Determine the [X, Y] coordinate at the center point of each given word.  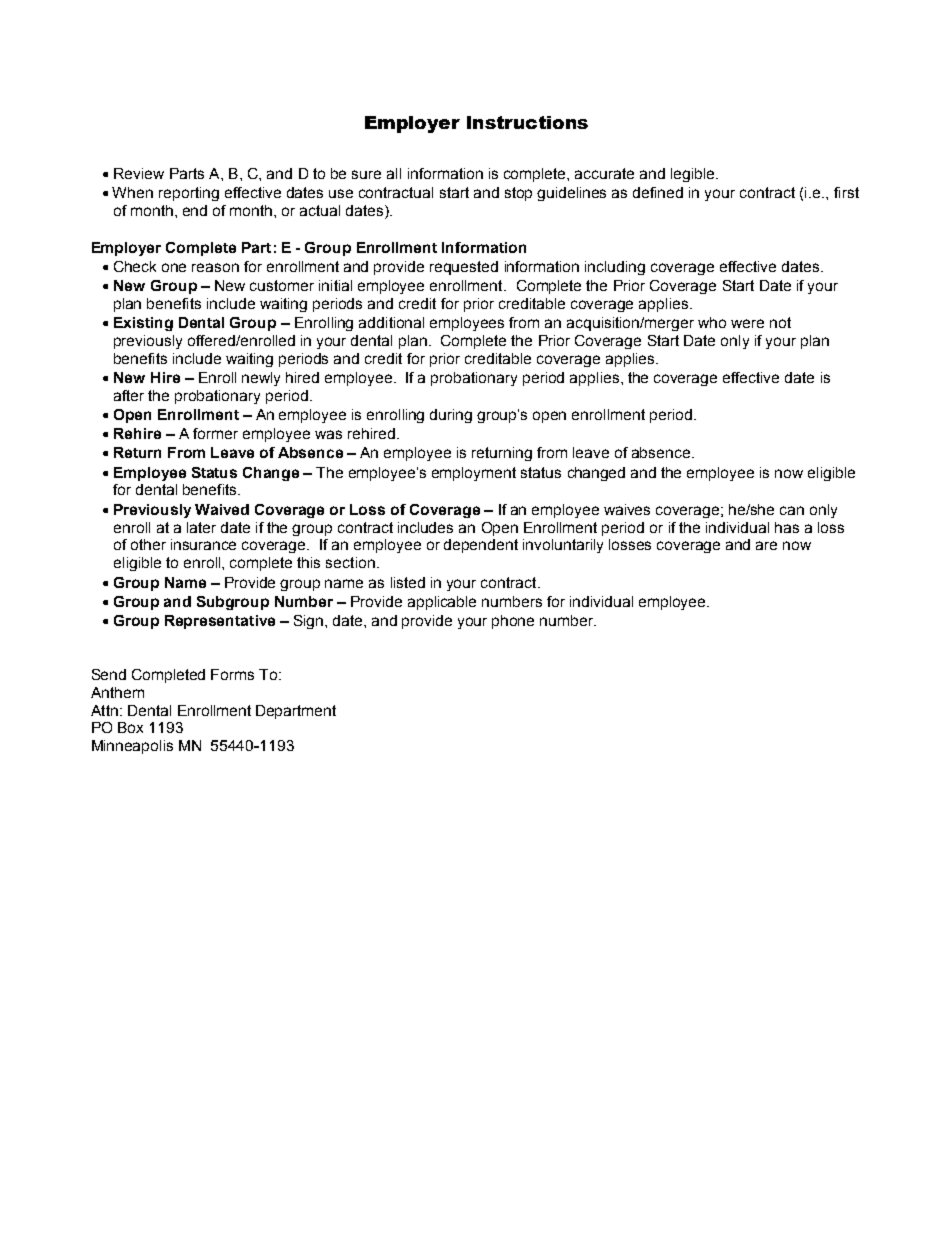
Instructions [527, 122]
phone [513, 622]
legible [694, 175]
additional [391, 322]
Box [130, 727]
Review [139, 173]
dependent [481, 546]
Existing [143, 324]
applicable [442, 603]
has [787, 527]
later [201, 527]
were [747, 323]
